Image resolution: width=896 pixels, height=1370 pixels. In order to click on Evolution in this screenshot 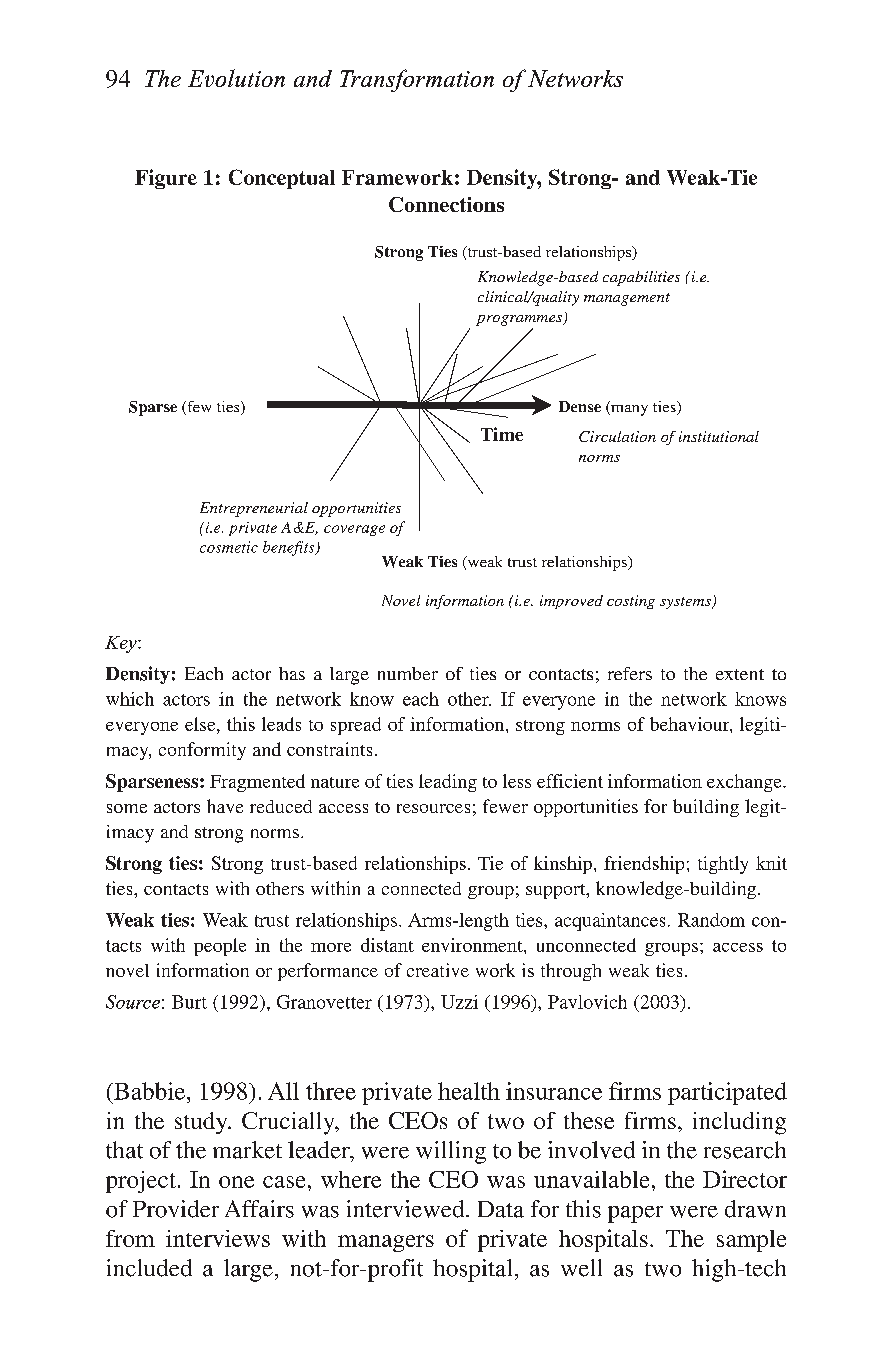, I will do `click(236, 78)`.
